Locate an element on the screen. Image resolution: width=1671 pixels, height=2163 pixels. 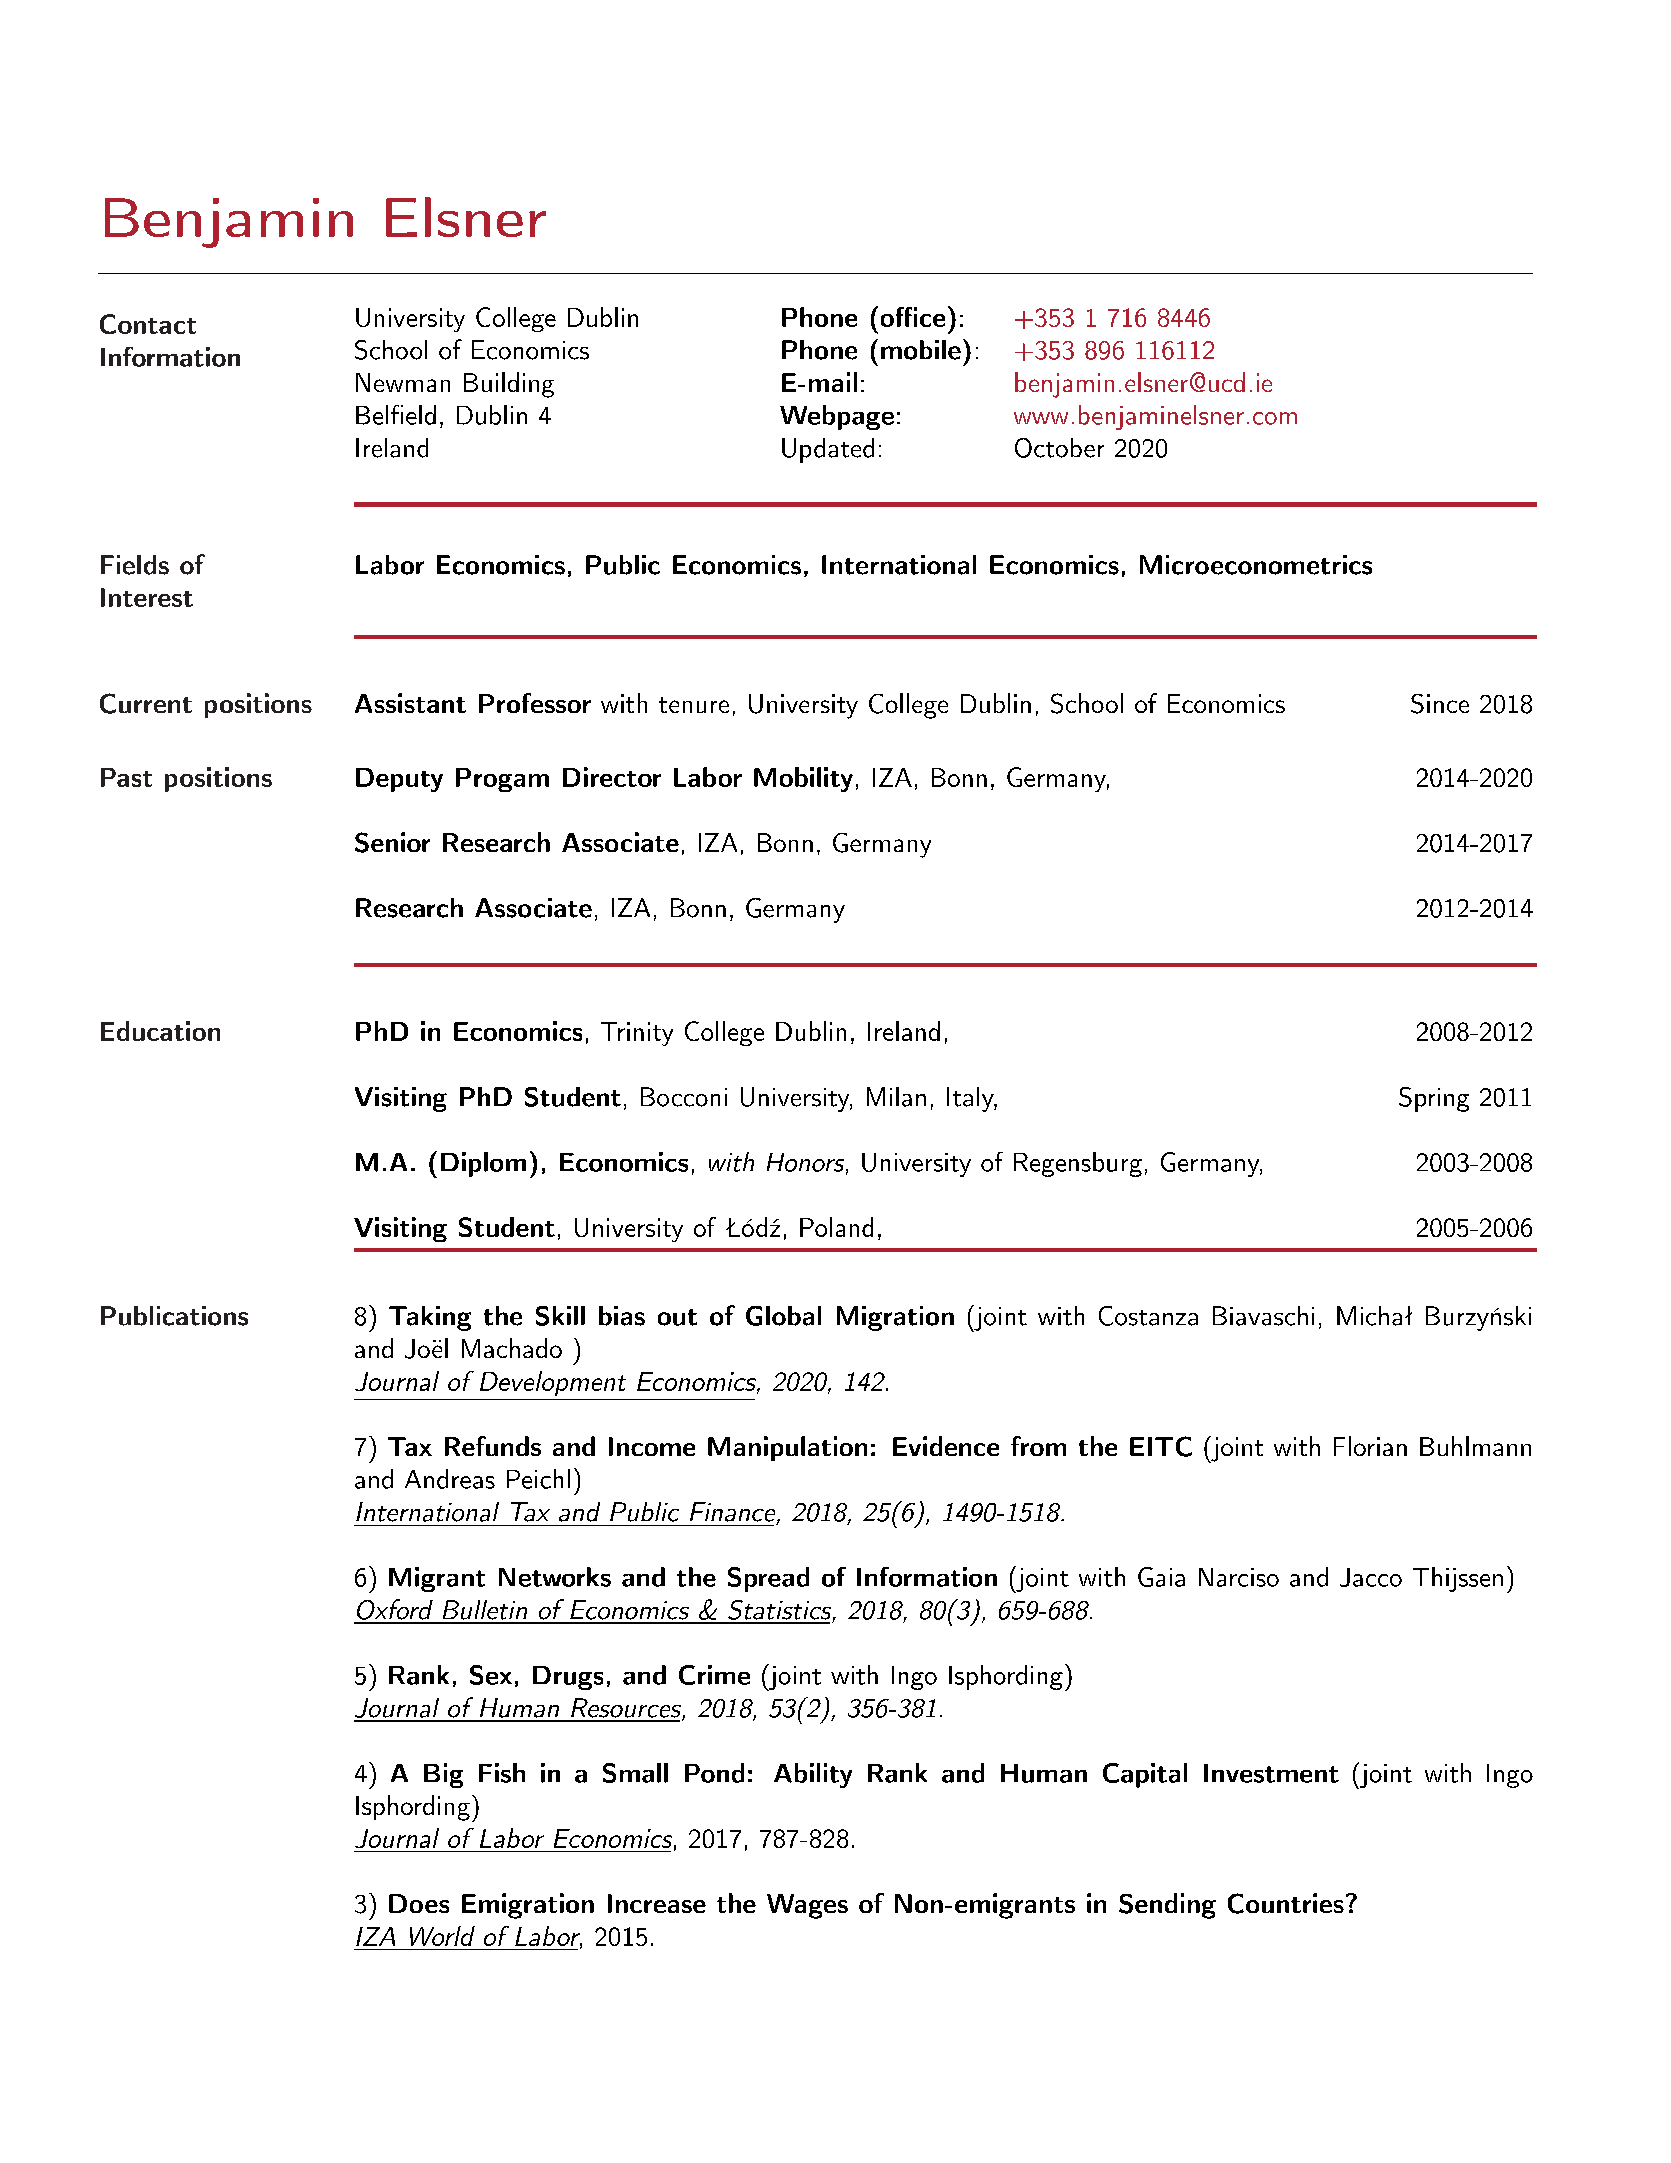
October is located at coordinates (1059, 448).
